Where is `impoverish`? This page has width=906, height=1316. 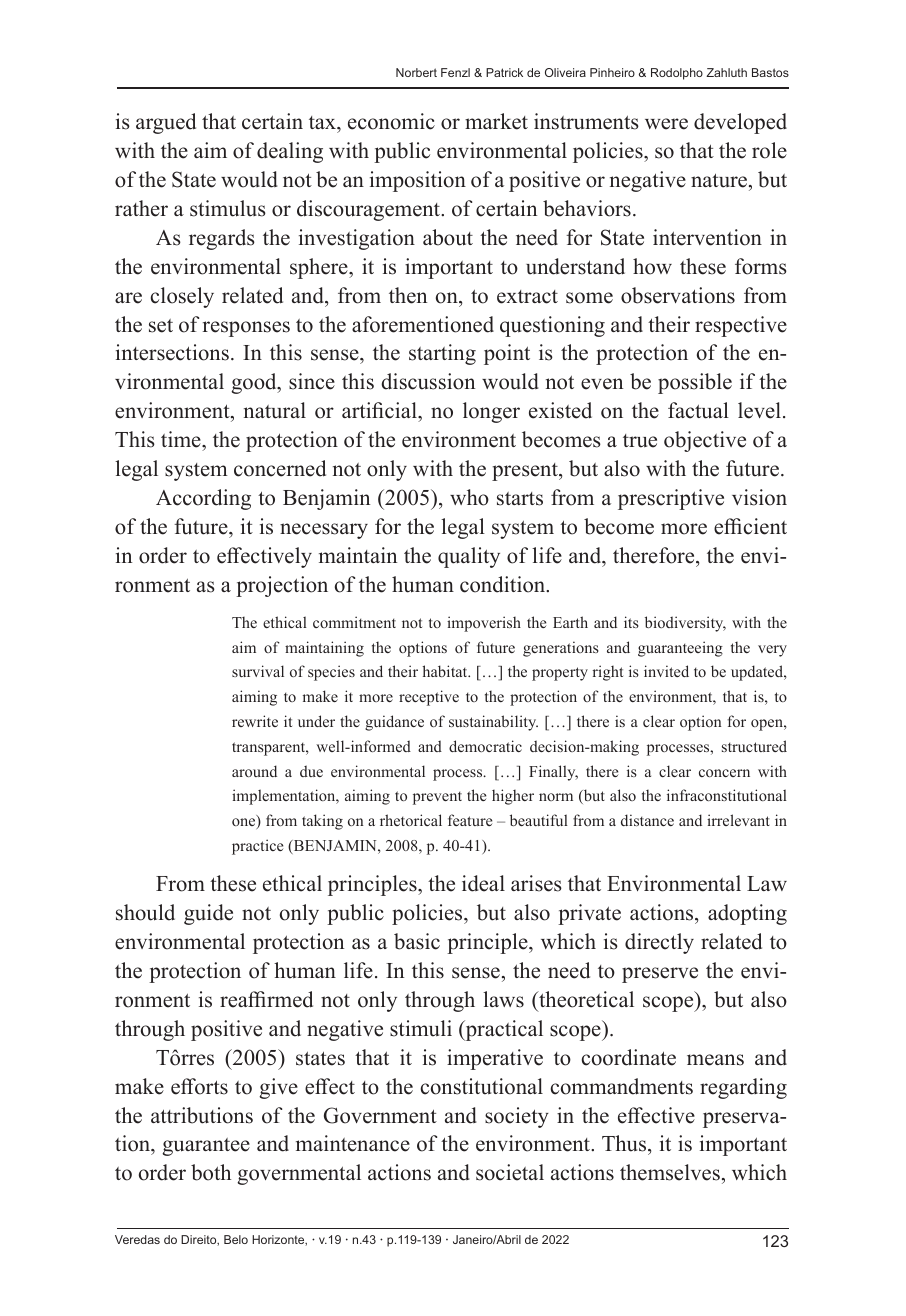 impoverish is located at coordinates (484, 624).
